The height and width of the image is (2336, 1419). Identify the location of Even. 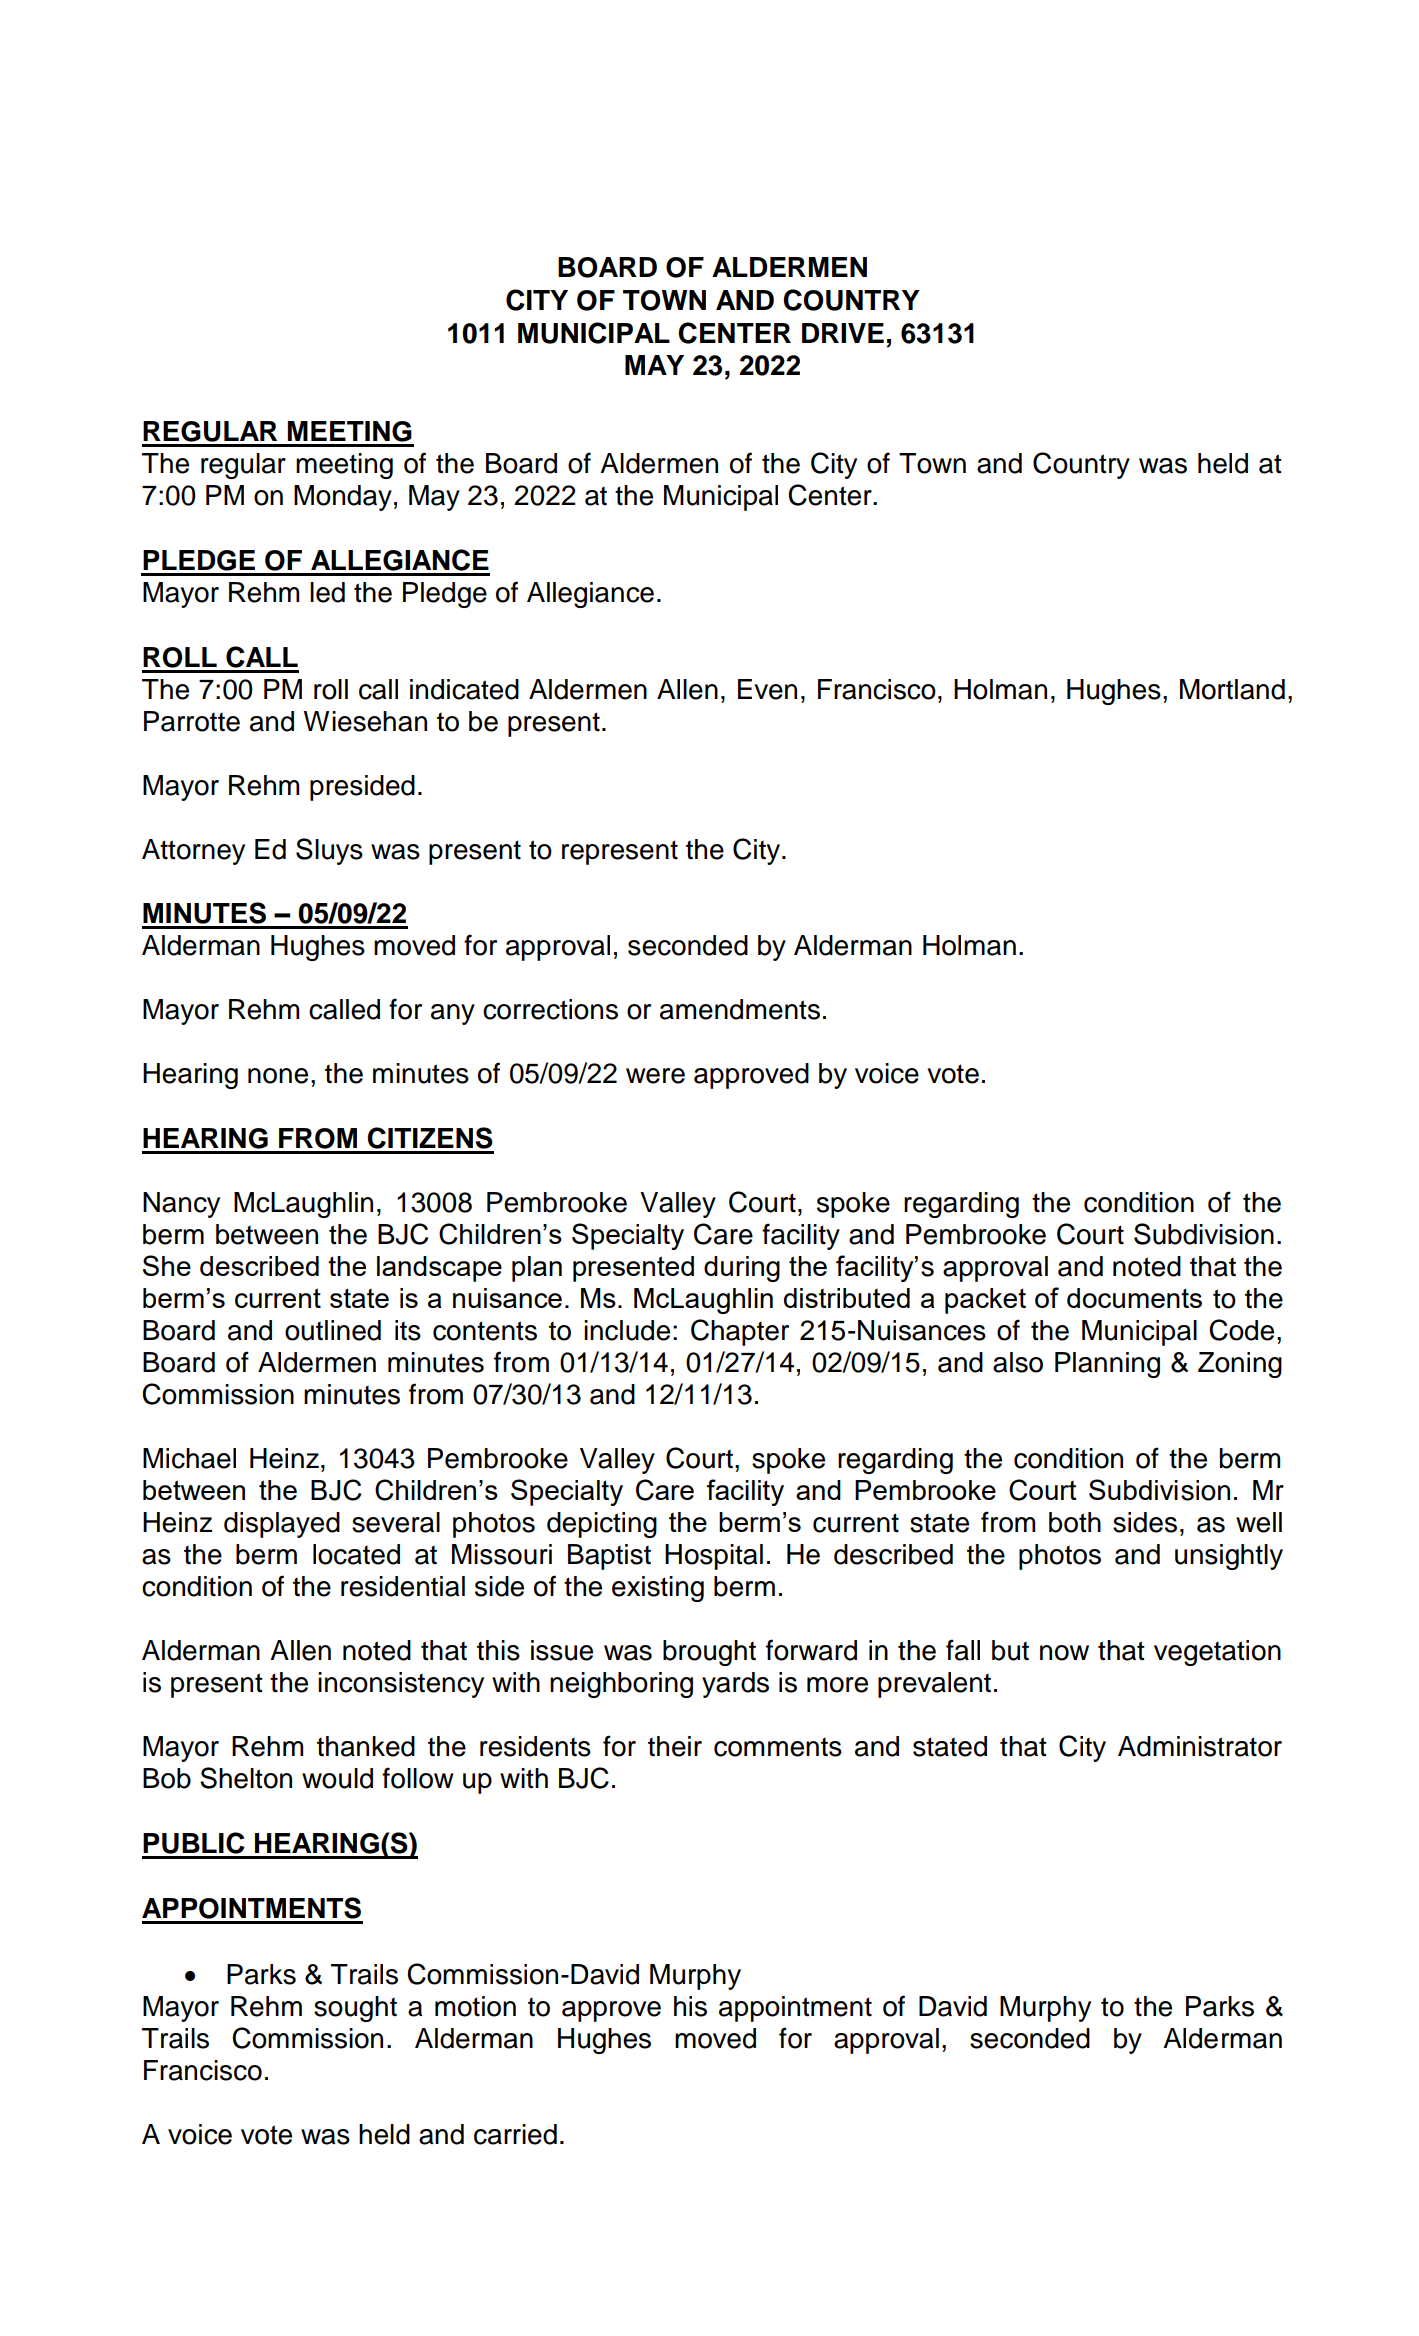
(767, 689).
